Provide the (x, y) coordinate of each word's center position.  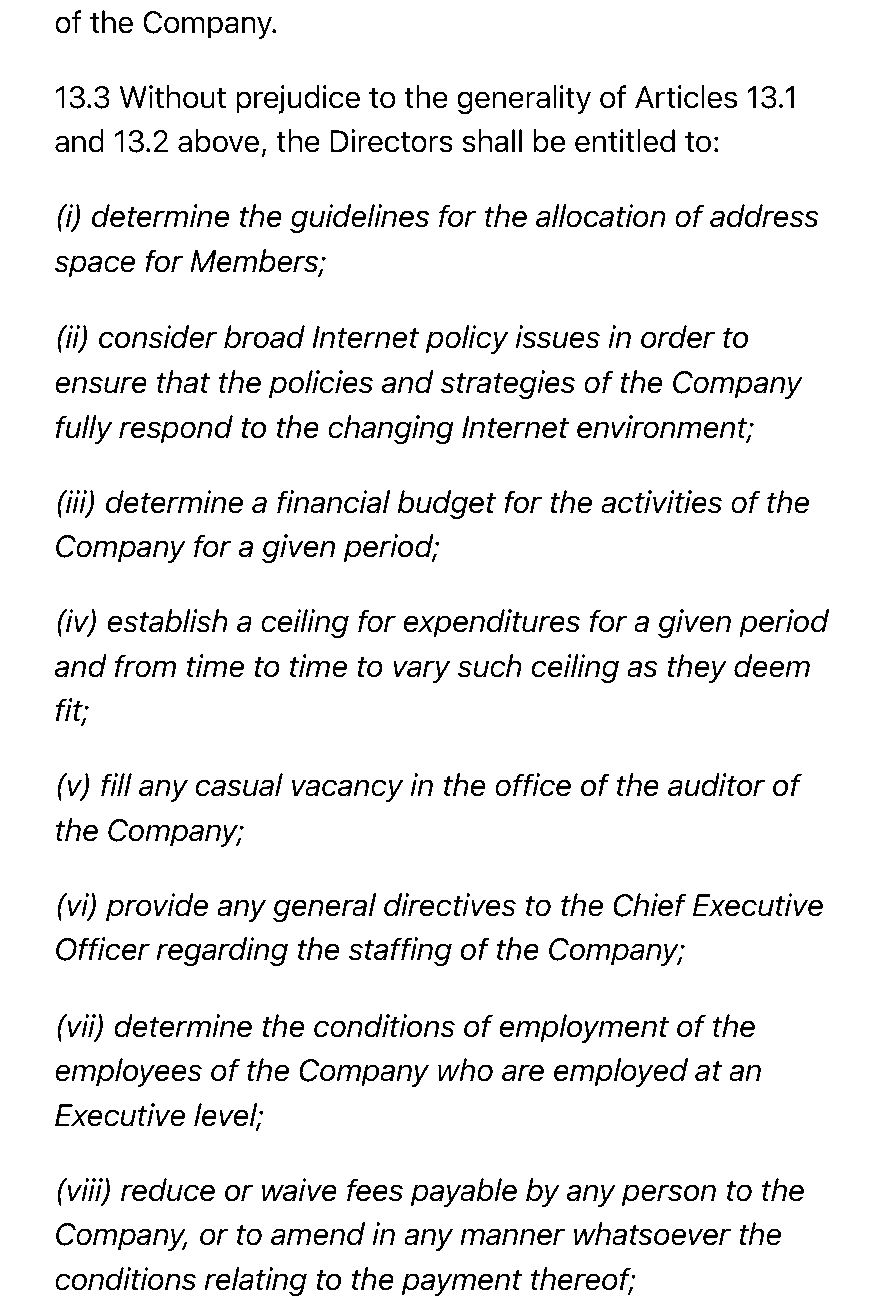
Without (173, 97)
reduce (168, 1190)
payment (461, 1282)
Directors (391, 141)
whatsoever (652, 1234)
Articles (686, 97)
